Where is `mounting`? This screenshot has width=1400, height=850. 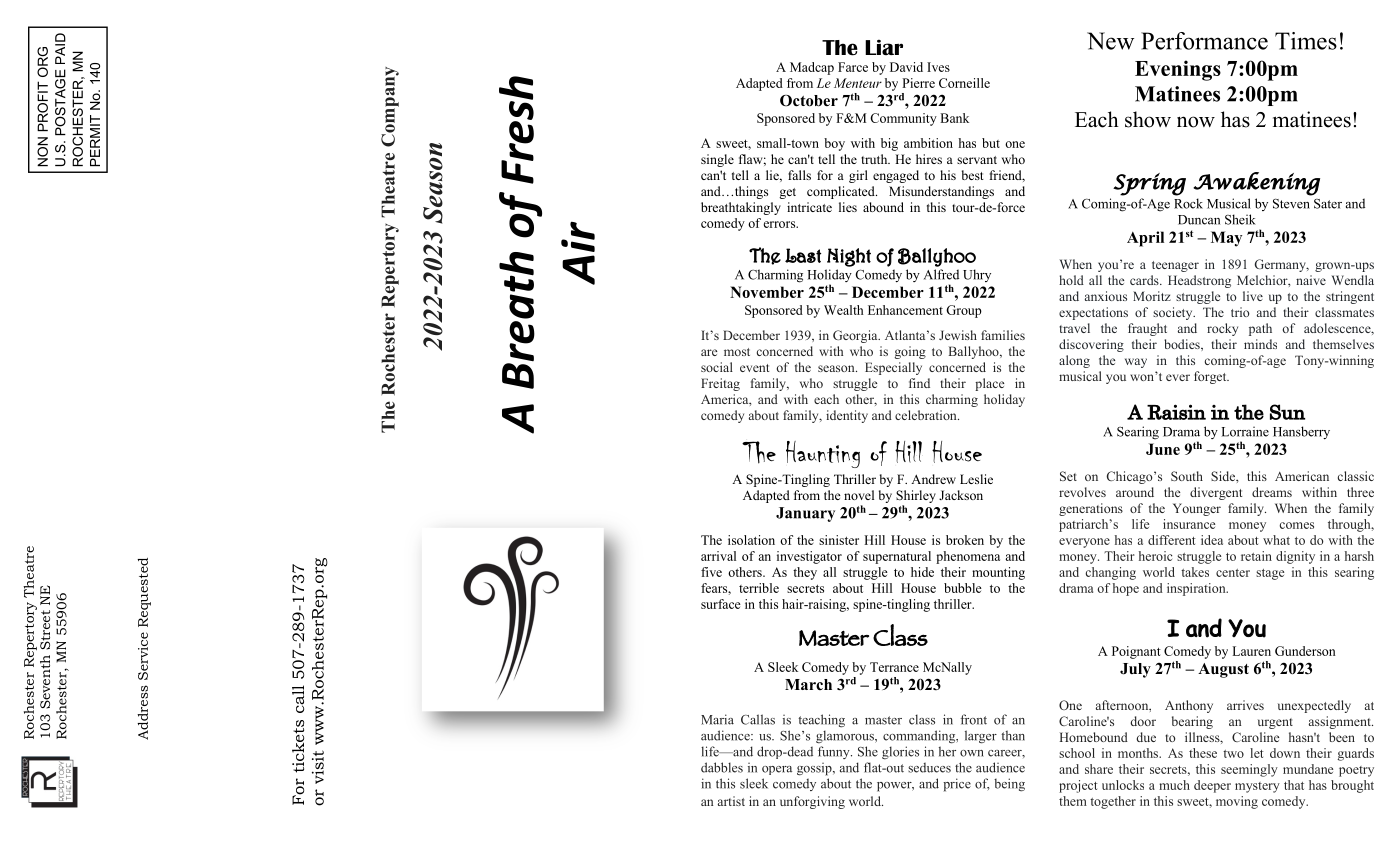
mounting is located at coordinates (998, 573).
